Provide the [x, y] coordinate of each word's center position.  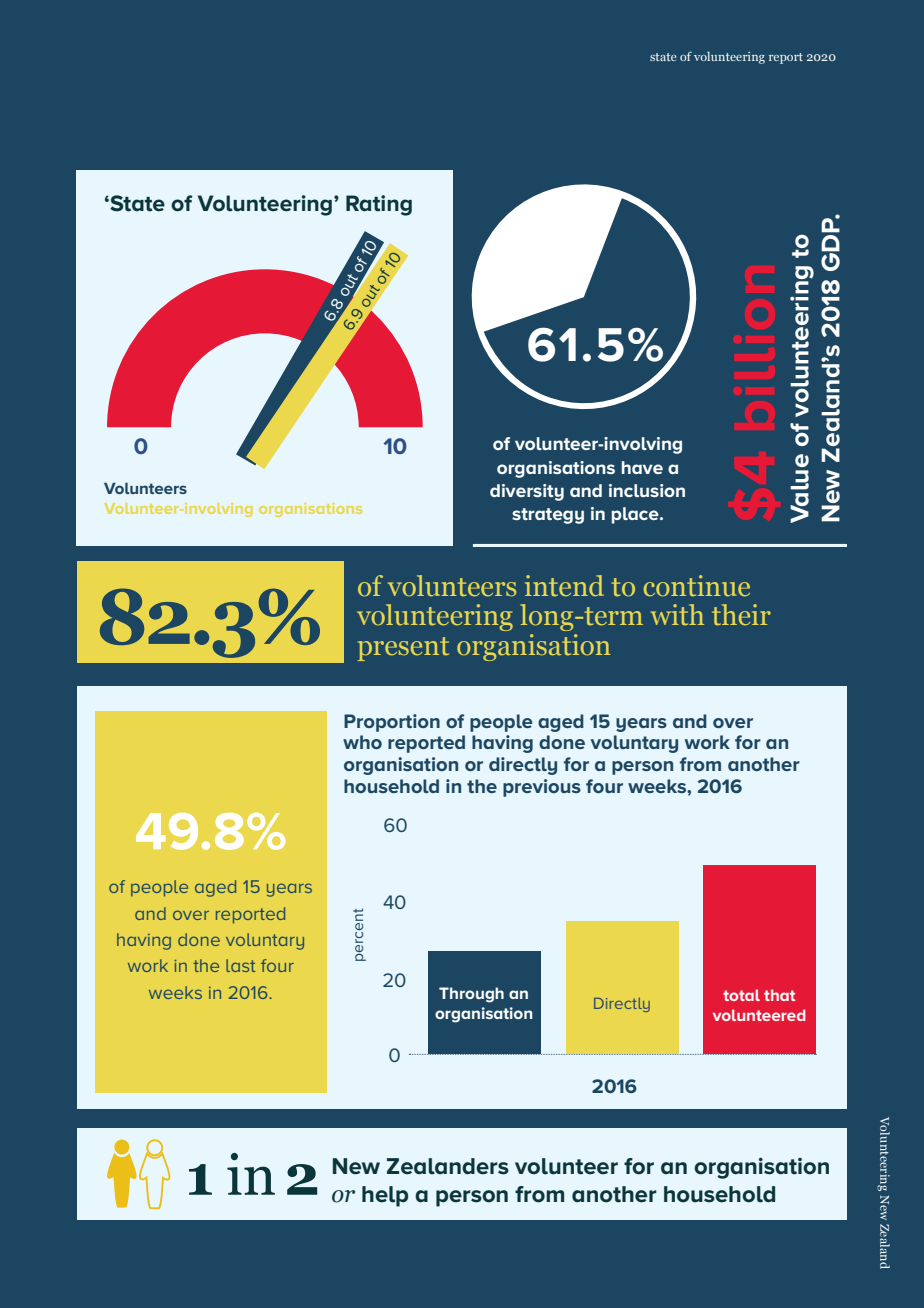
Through [471, 995]
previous [542, 788]
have [642, 467]
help [385, 1196]
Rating [379, 205]
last [240, 965]
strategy [548, 516]
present [403, 649]
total [741, 995]
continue [697, 586]
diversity [527, 492]
